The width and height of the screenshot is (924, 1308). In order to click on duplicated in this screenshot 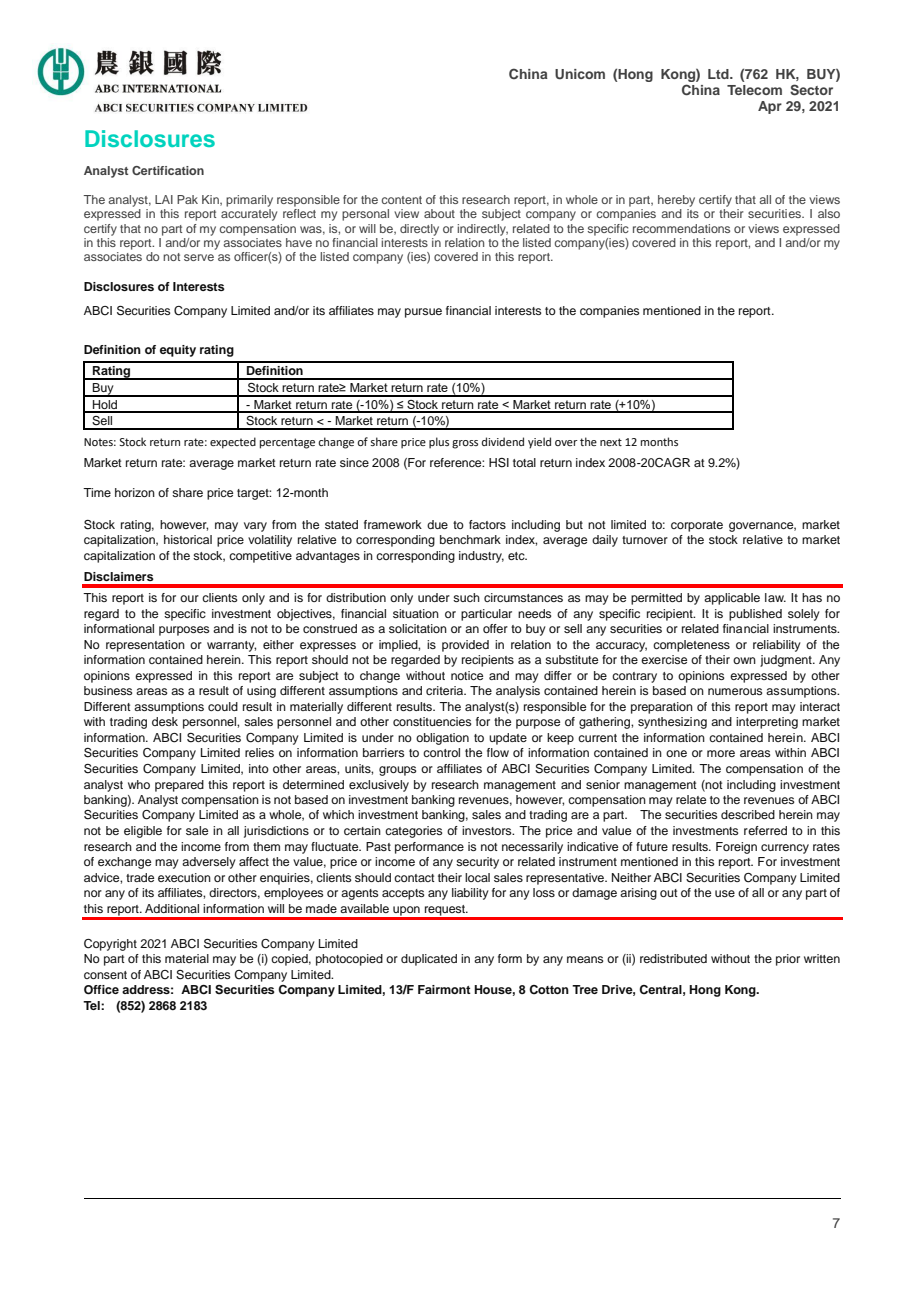, I will do `click(429, 960)`.
